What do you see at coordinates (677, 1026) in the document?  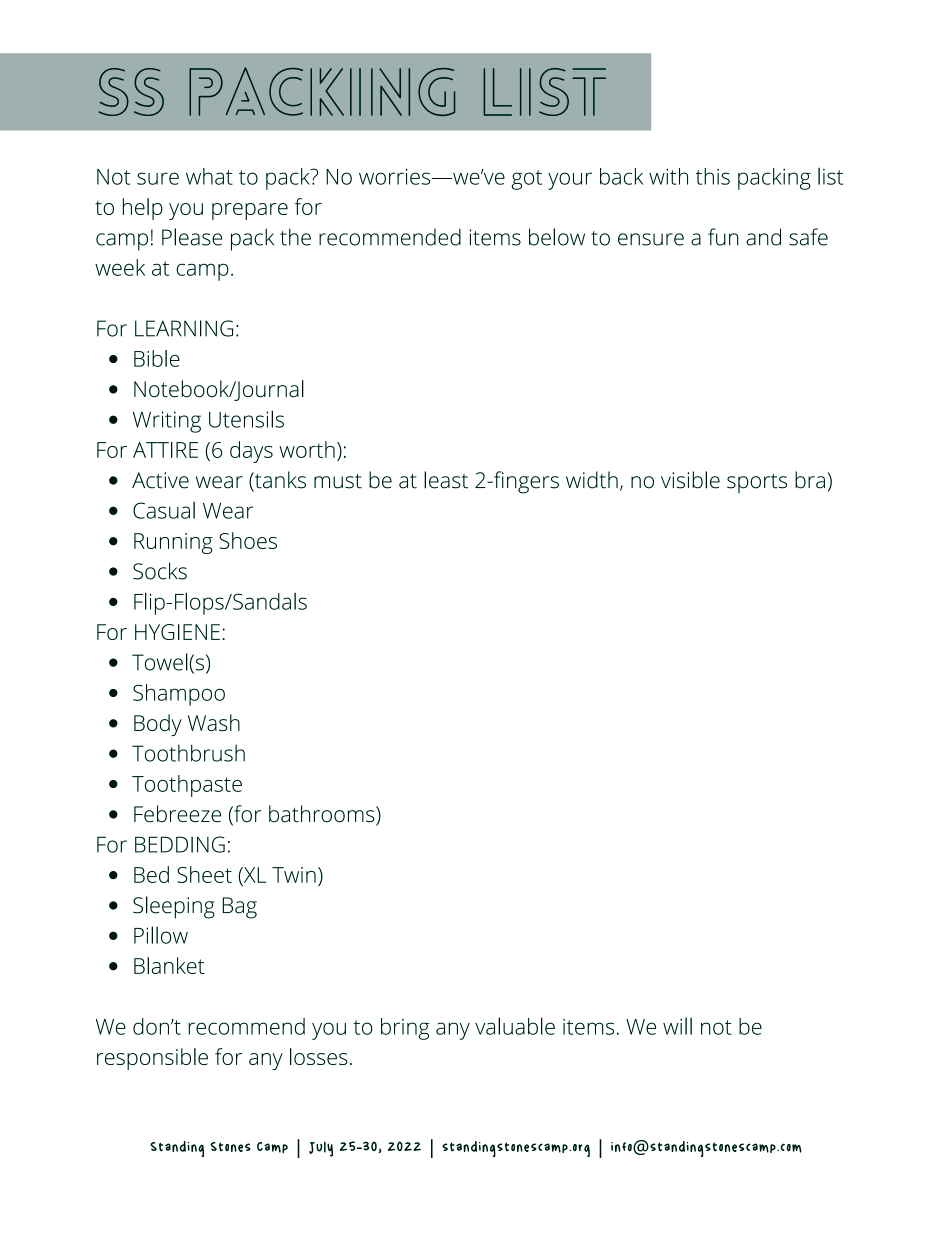 I see `will` at bounding box center [677, 1026].
